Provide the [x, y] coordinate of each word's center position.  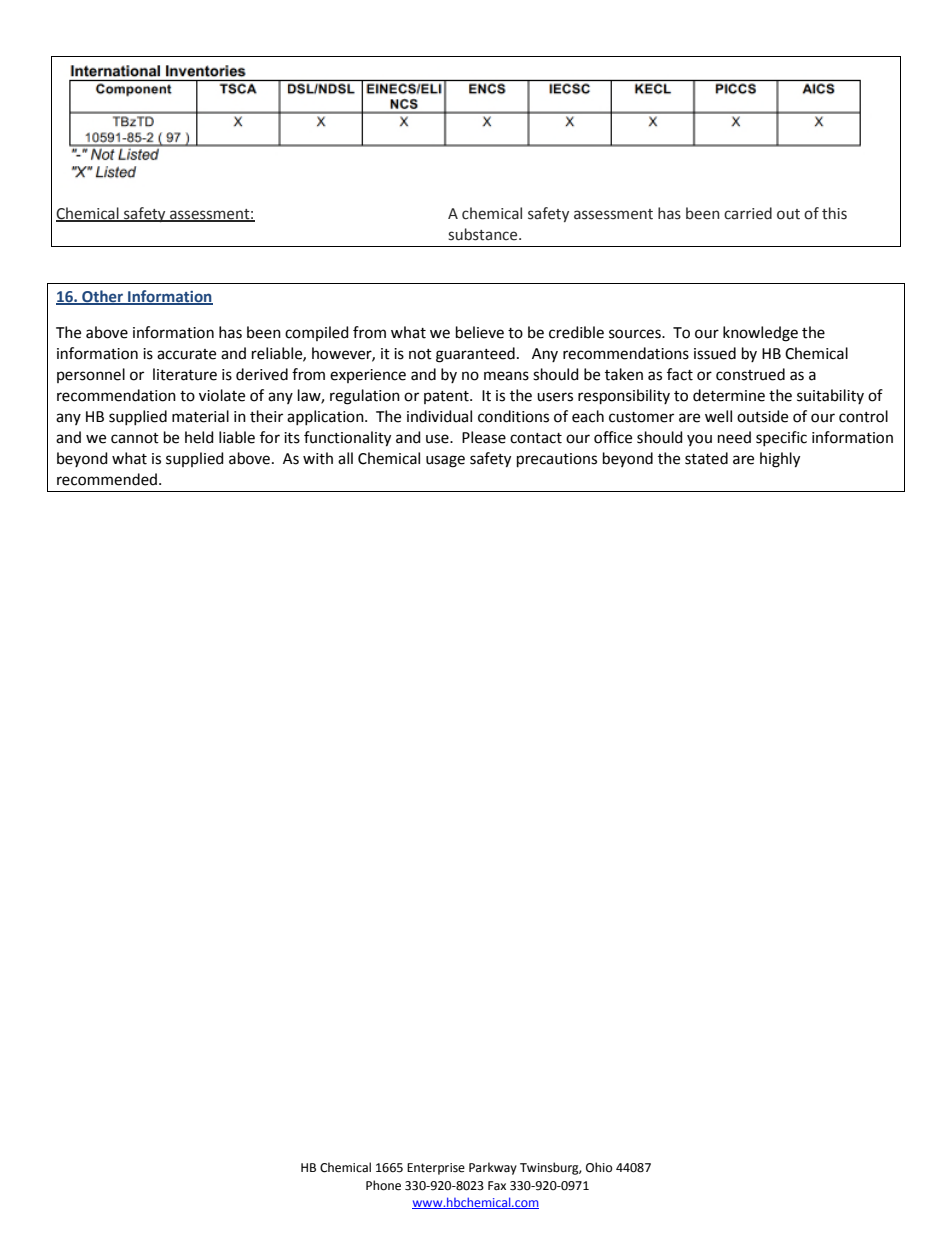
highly [780, 460]
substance [484, 234]
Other [102, 297]
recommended [107, 479]
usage [445, 461]
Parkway [493, 1168]
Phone [383, 1185]
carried [748, 213]
